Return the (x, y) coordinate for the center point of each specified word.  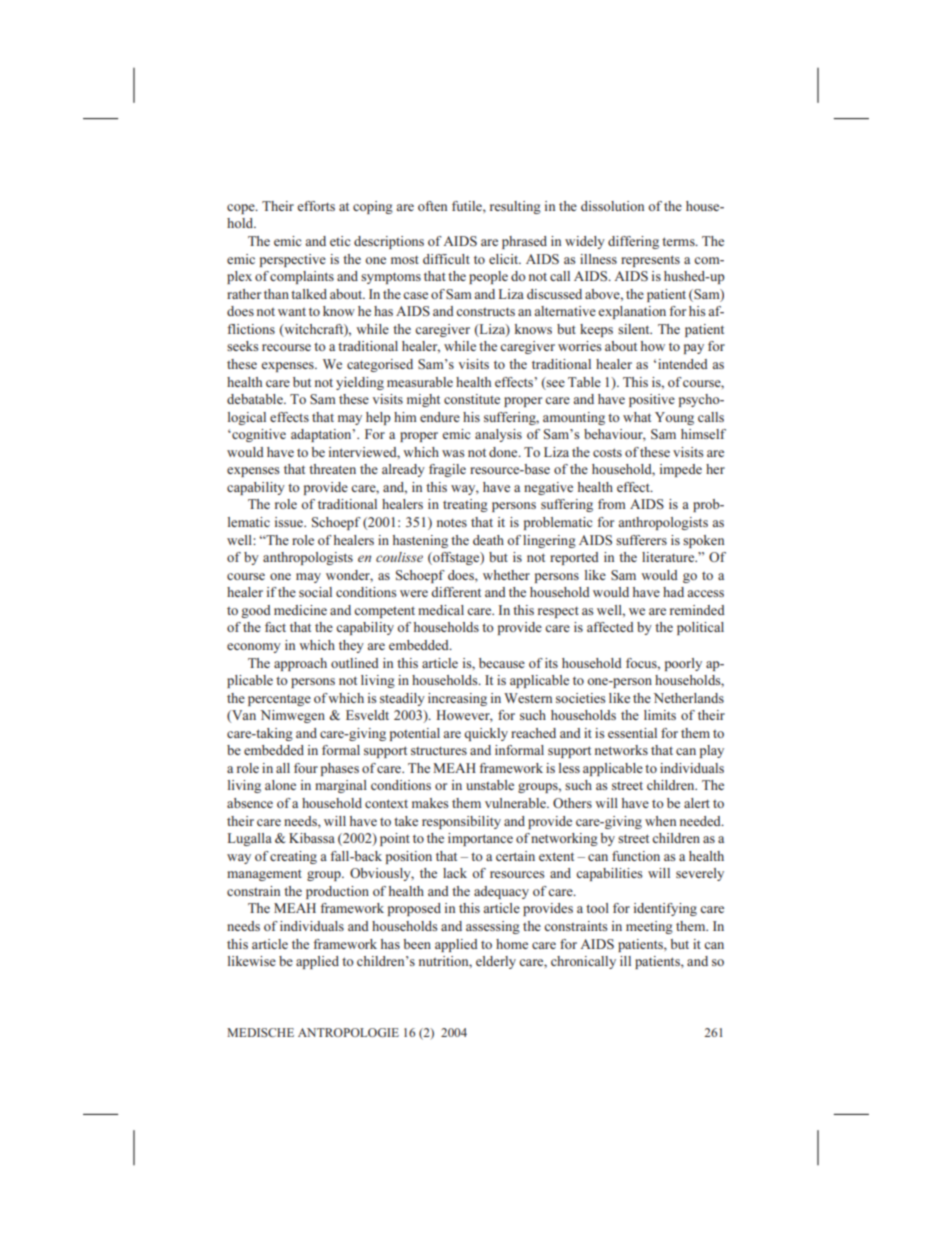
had (673, 592)
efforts (316, 206)
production (337, 892)
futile (468, 206)
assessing (493, 927)
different (456, 592)
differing (633, 242)
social (315, 592)
